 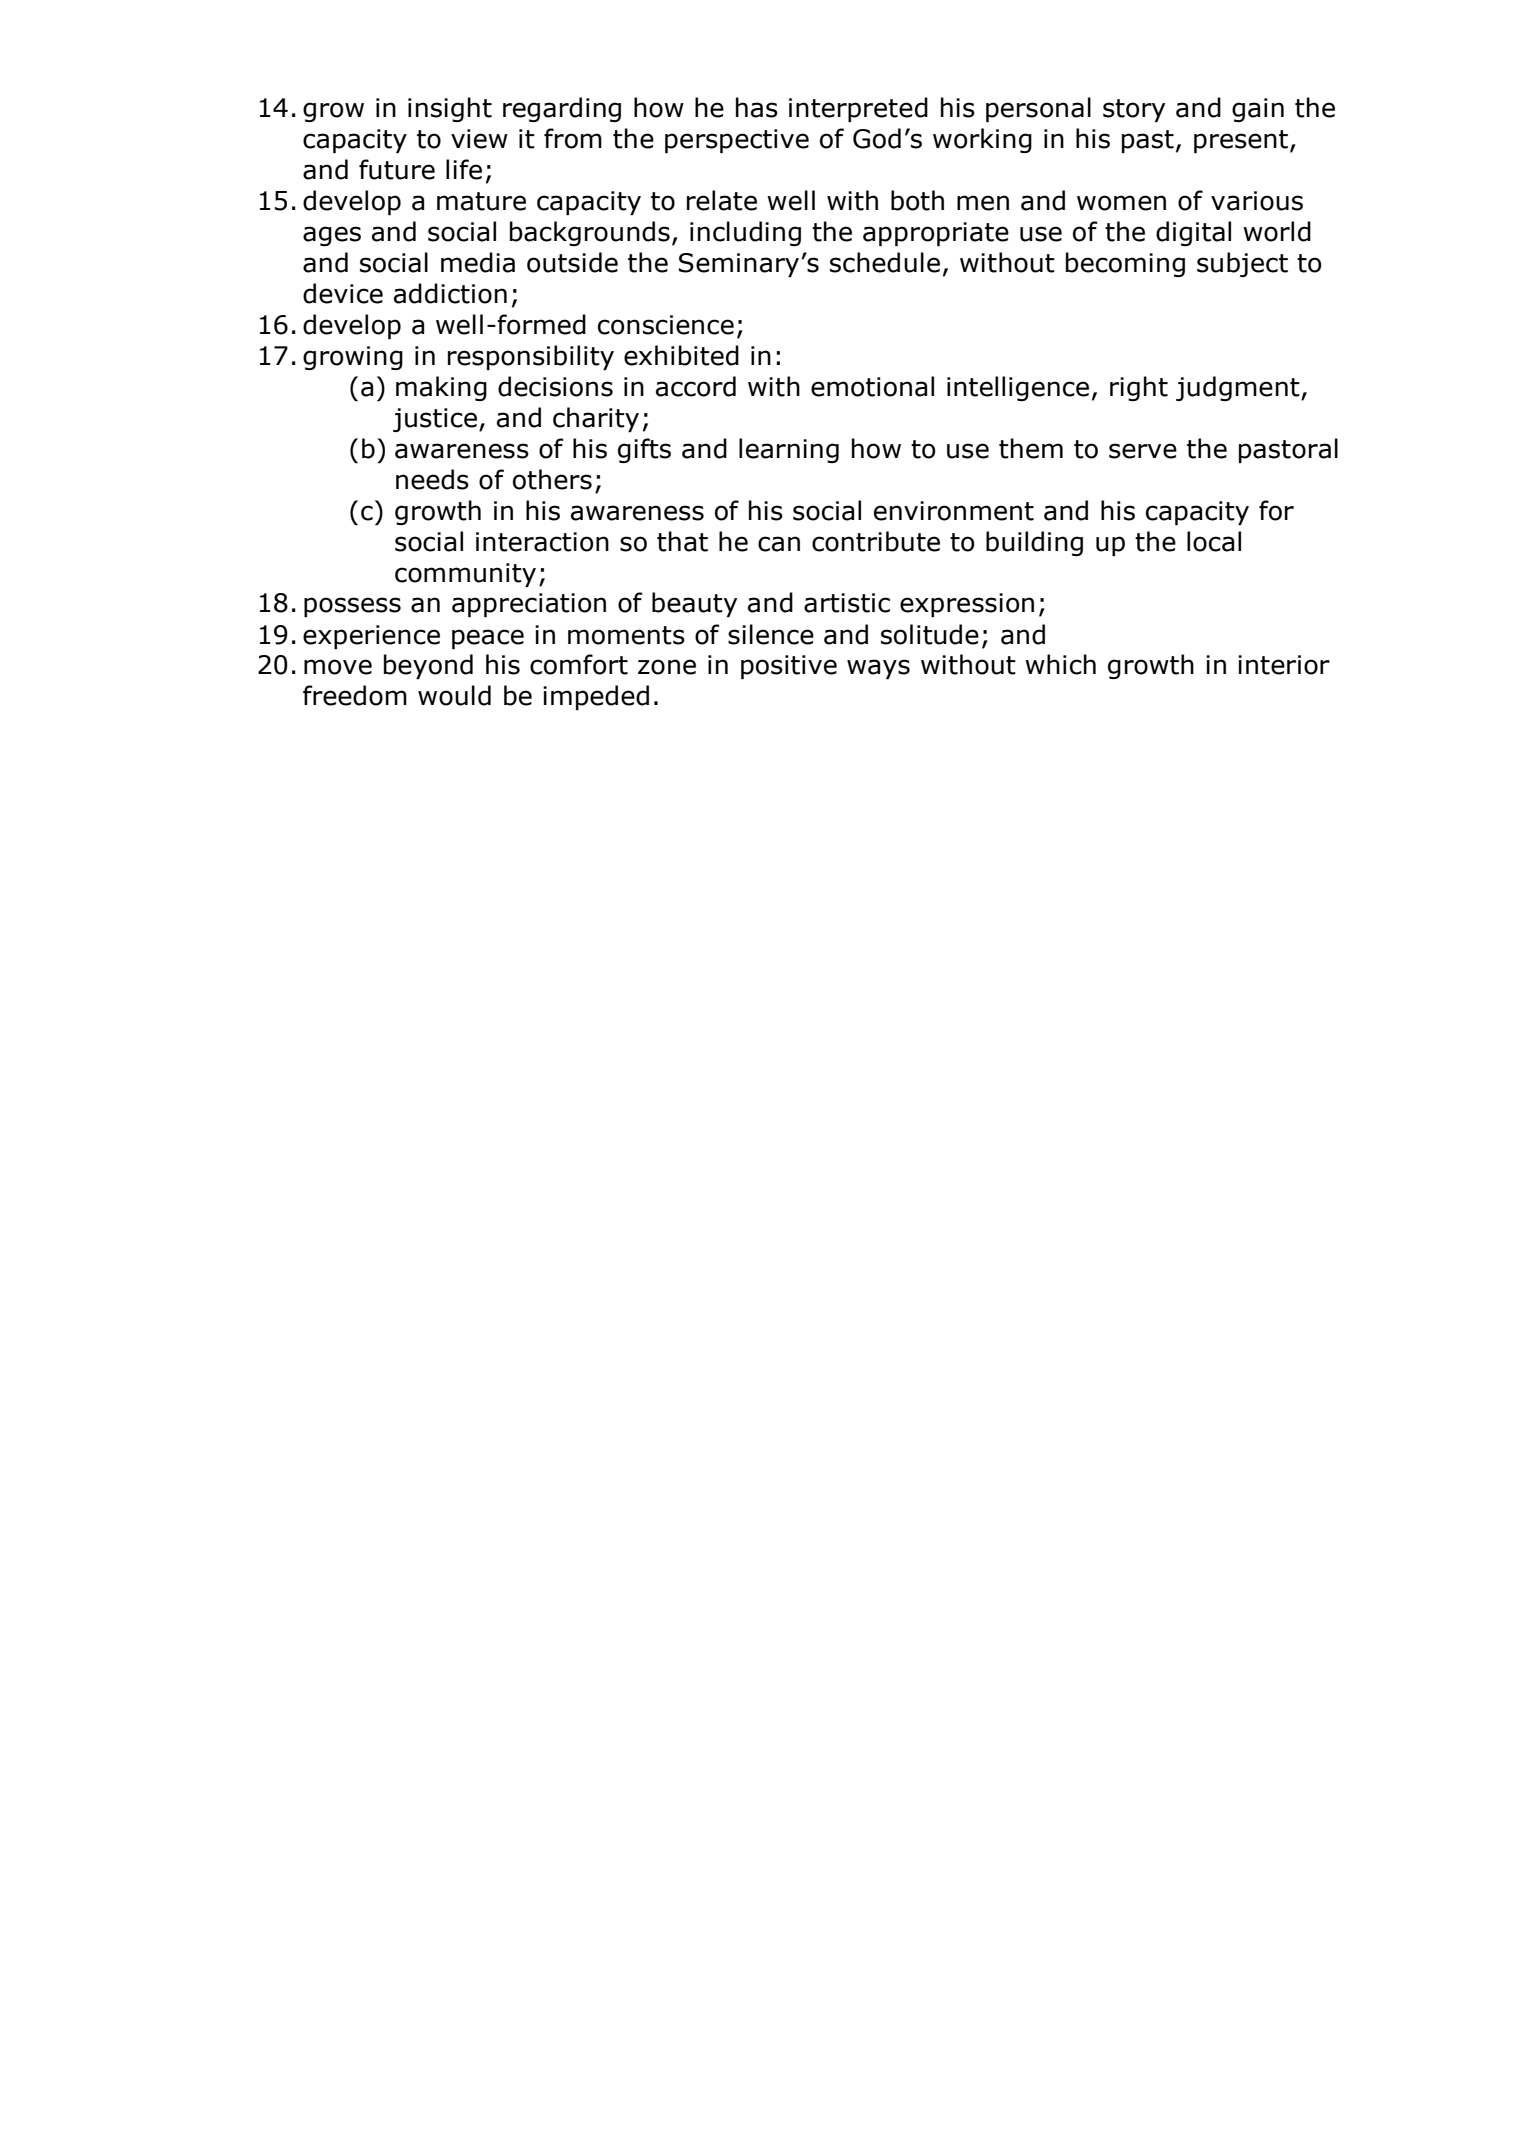 I want to click on positive, so click(x=789, y=667).
